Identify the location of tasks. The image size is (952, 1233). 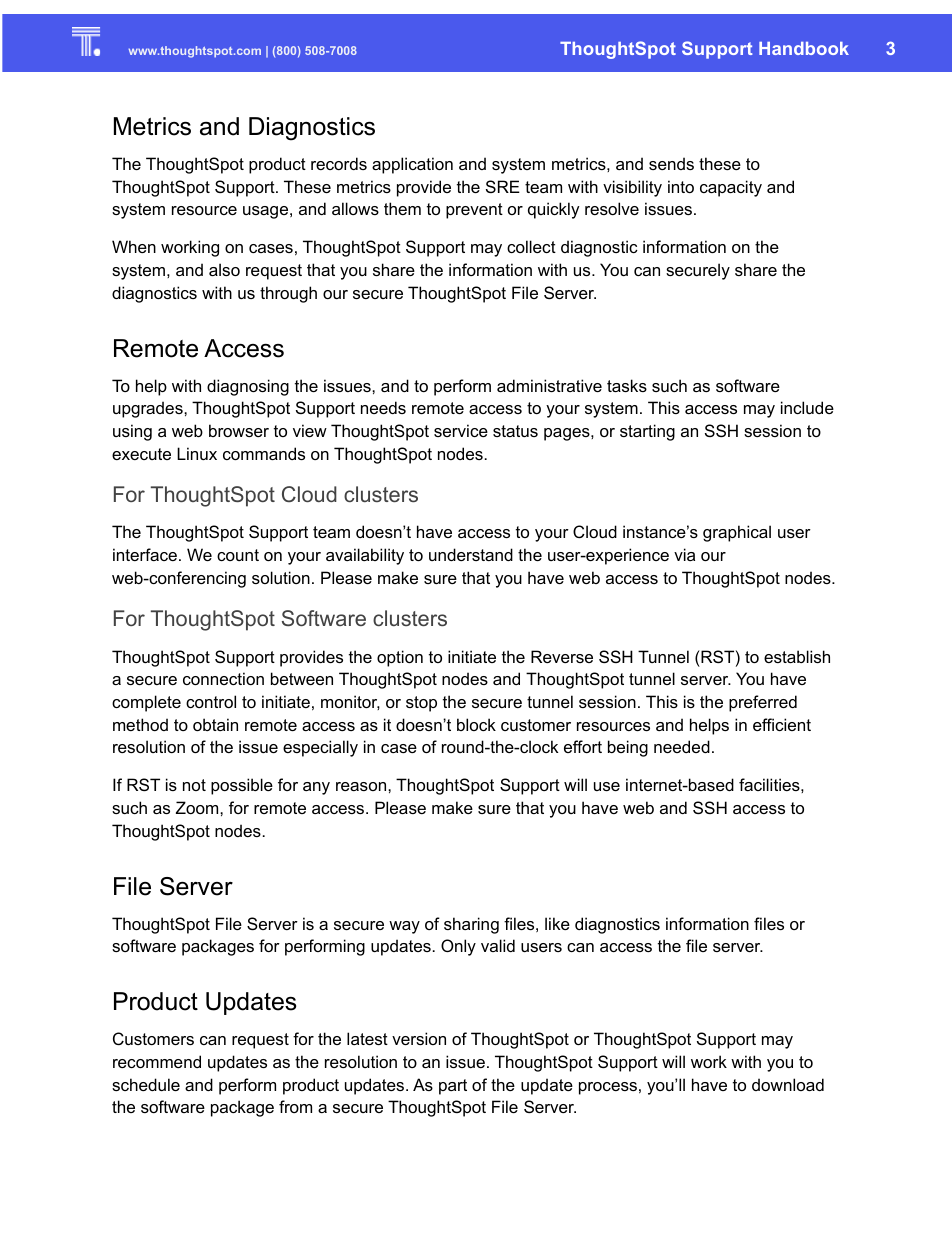
(627, 385).
